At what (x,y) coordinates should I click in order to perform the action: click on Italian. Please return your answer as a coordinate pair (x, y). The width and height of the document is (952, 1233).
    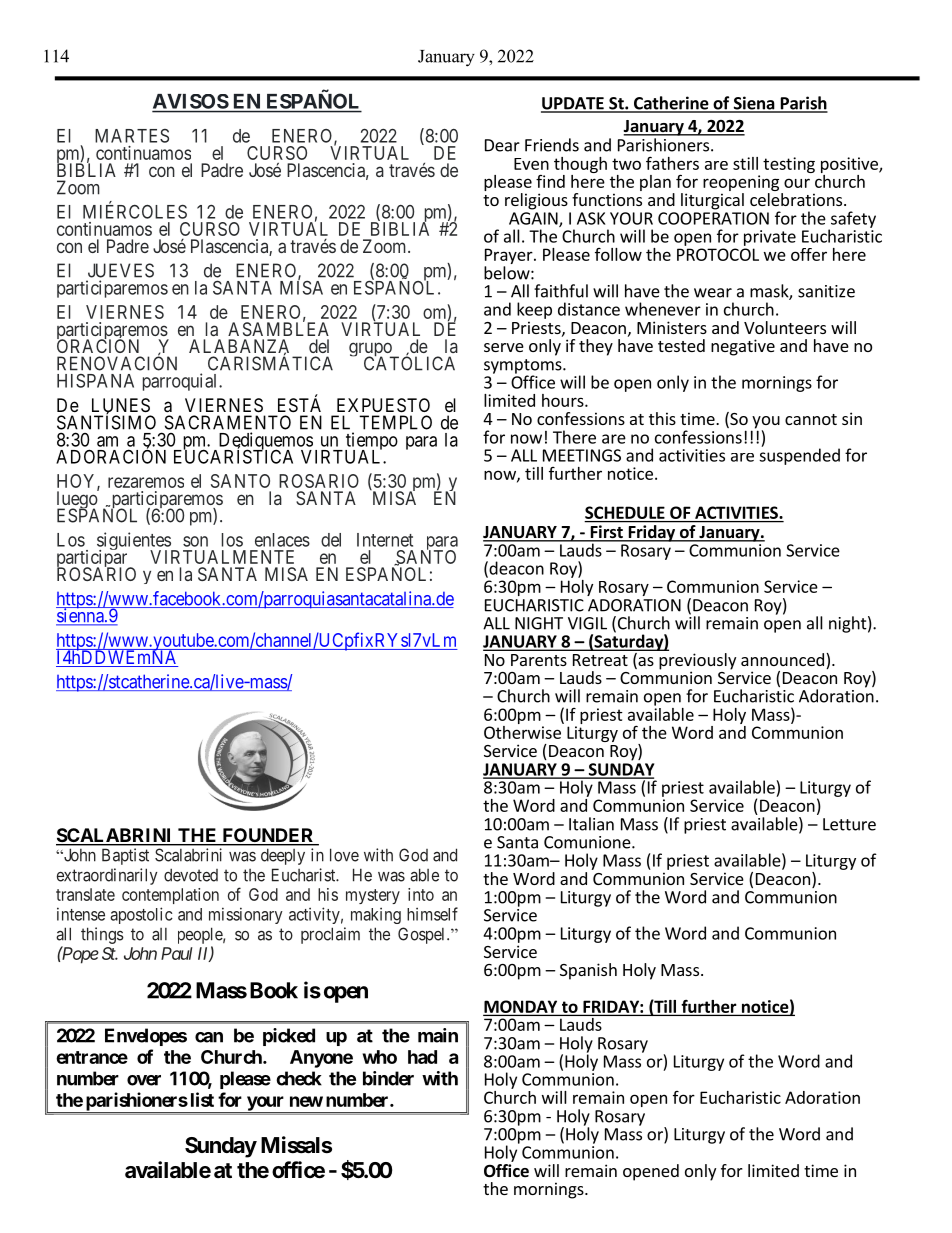
    Looking at the image, I should click on (591, 824).
